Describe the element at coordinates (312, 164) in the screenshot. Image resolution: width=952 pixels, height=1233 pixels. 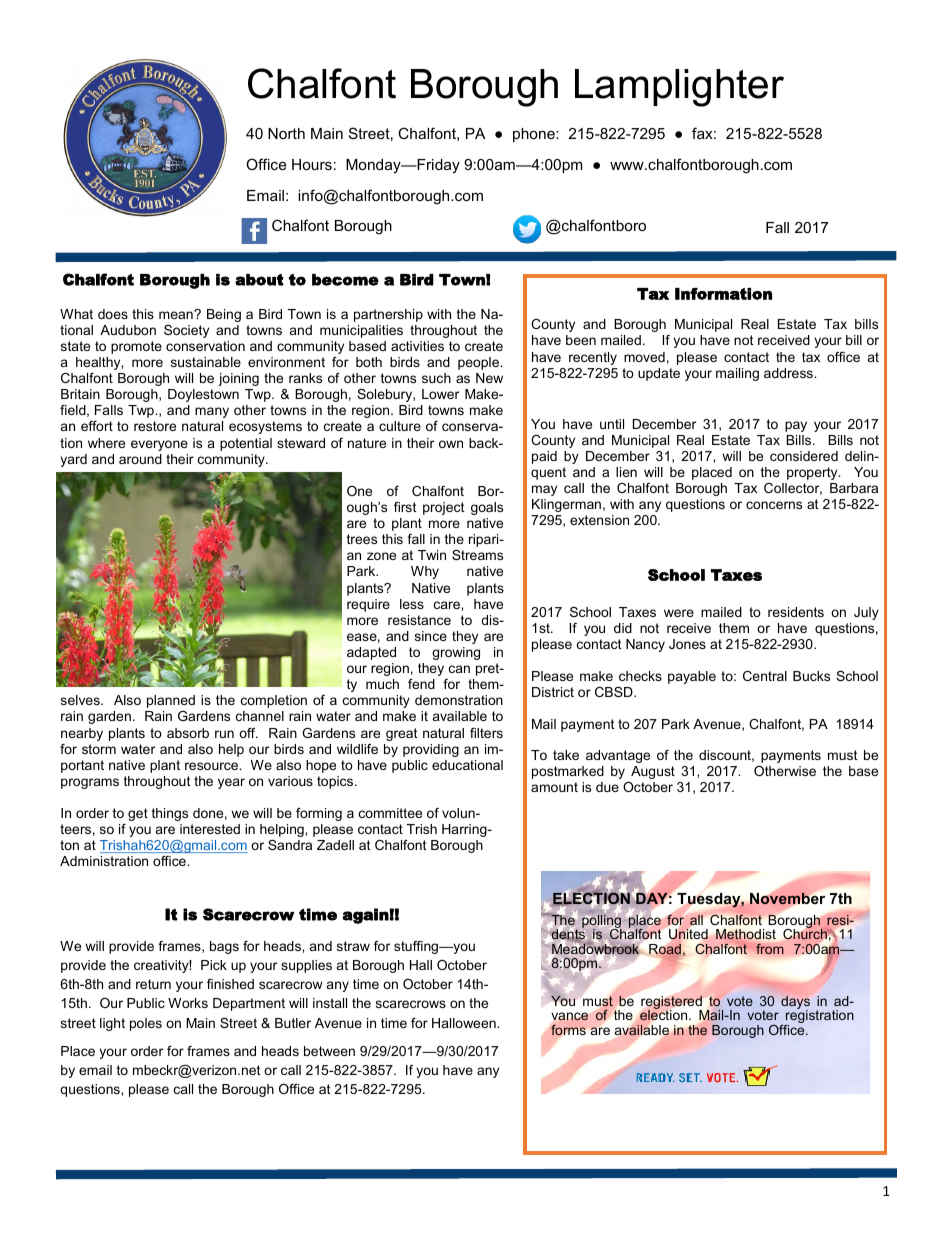
I see `Hours` at that location.
